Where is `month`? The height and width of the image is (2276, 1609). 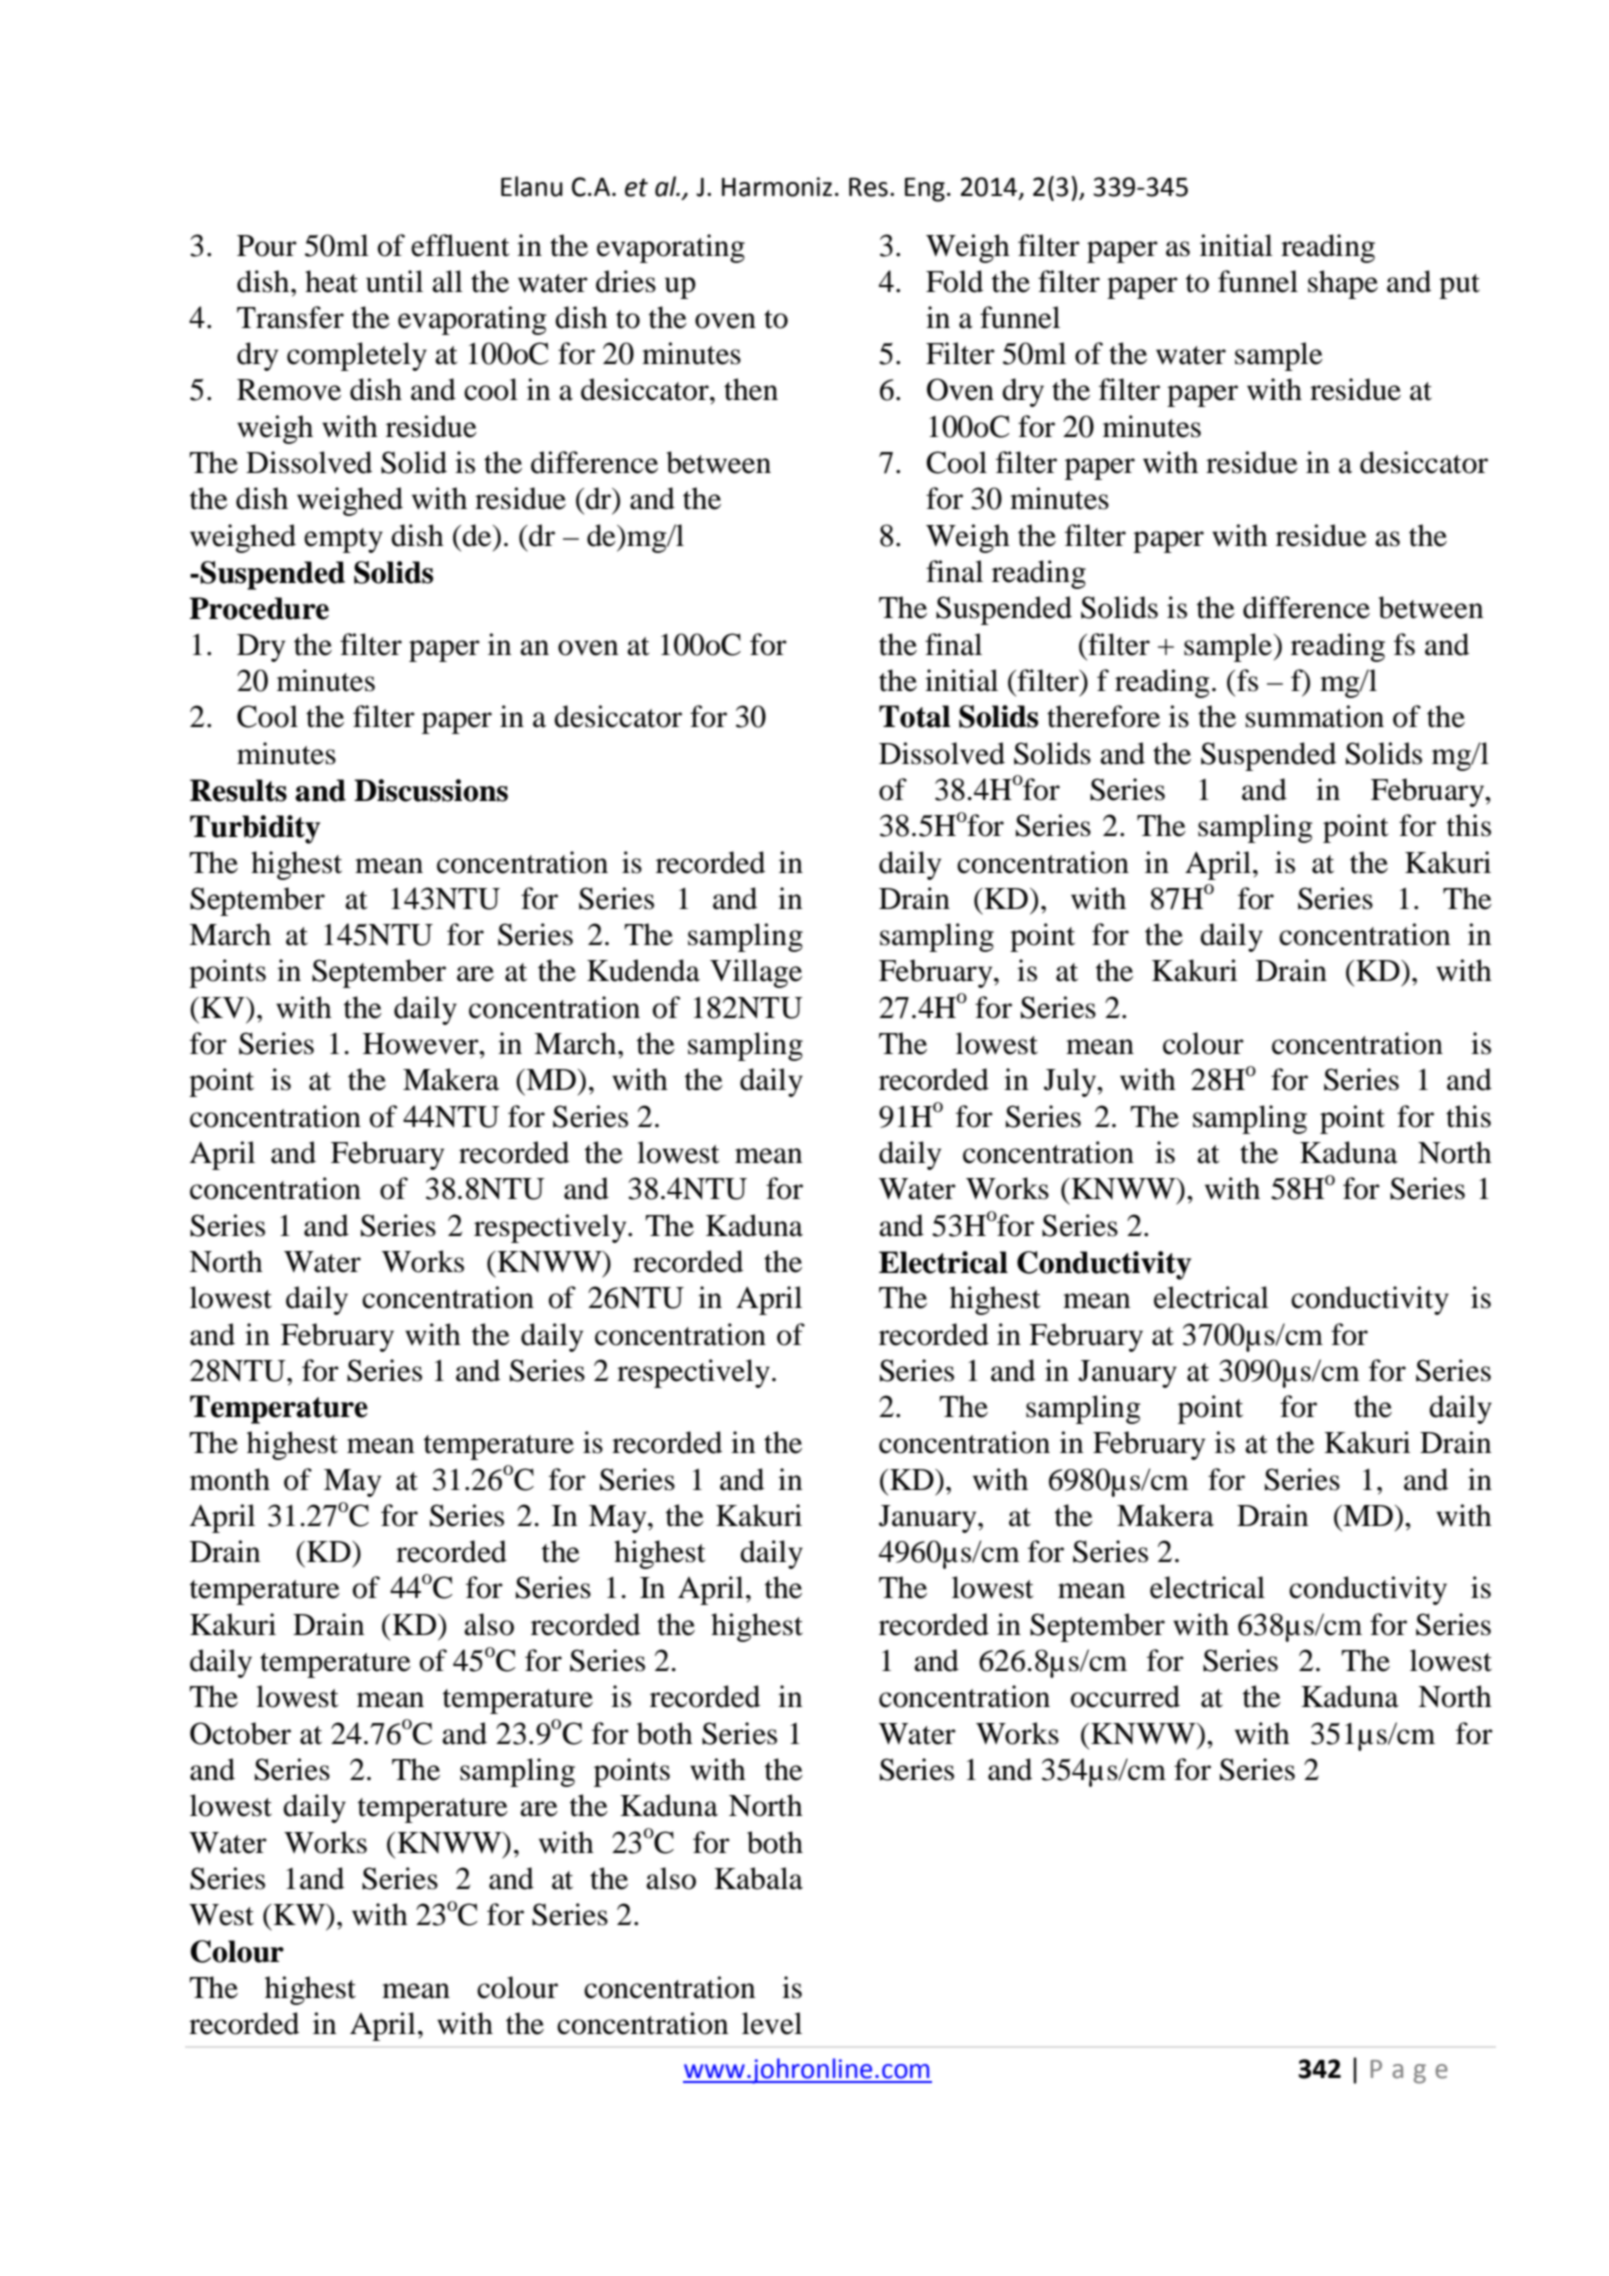
month is located at coordinates (230, 1479).
